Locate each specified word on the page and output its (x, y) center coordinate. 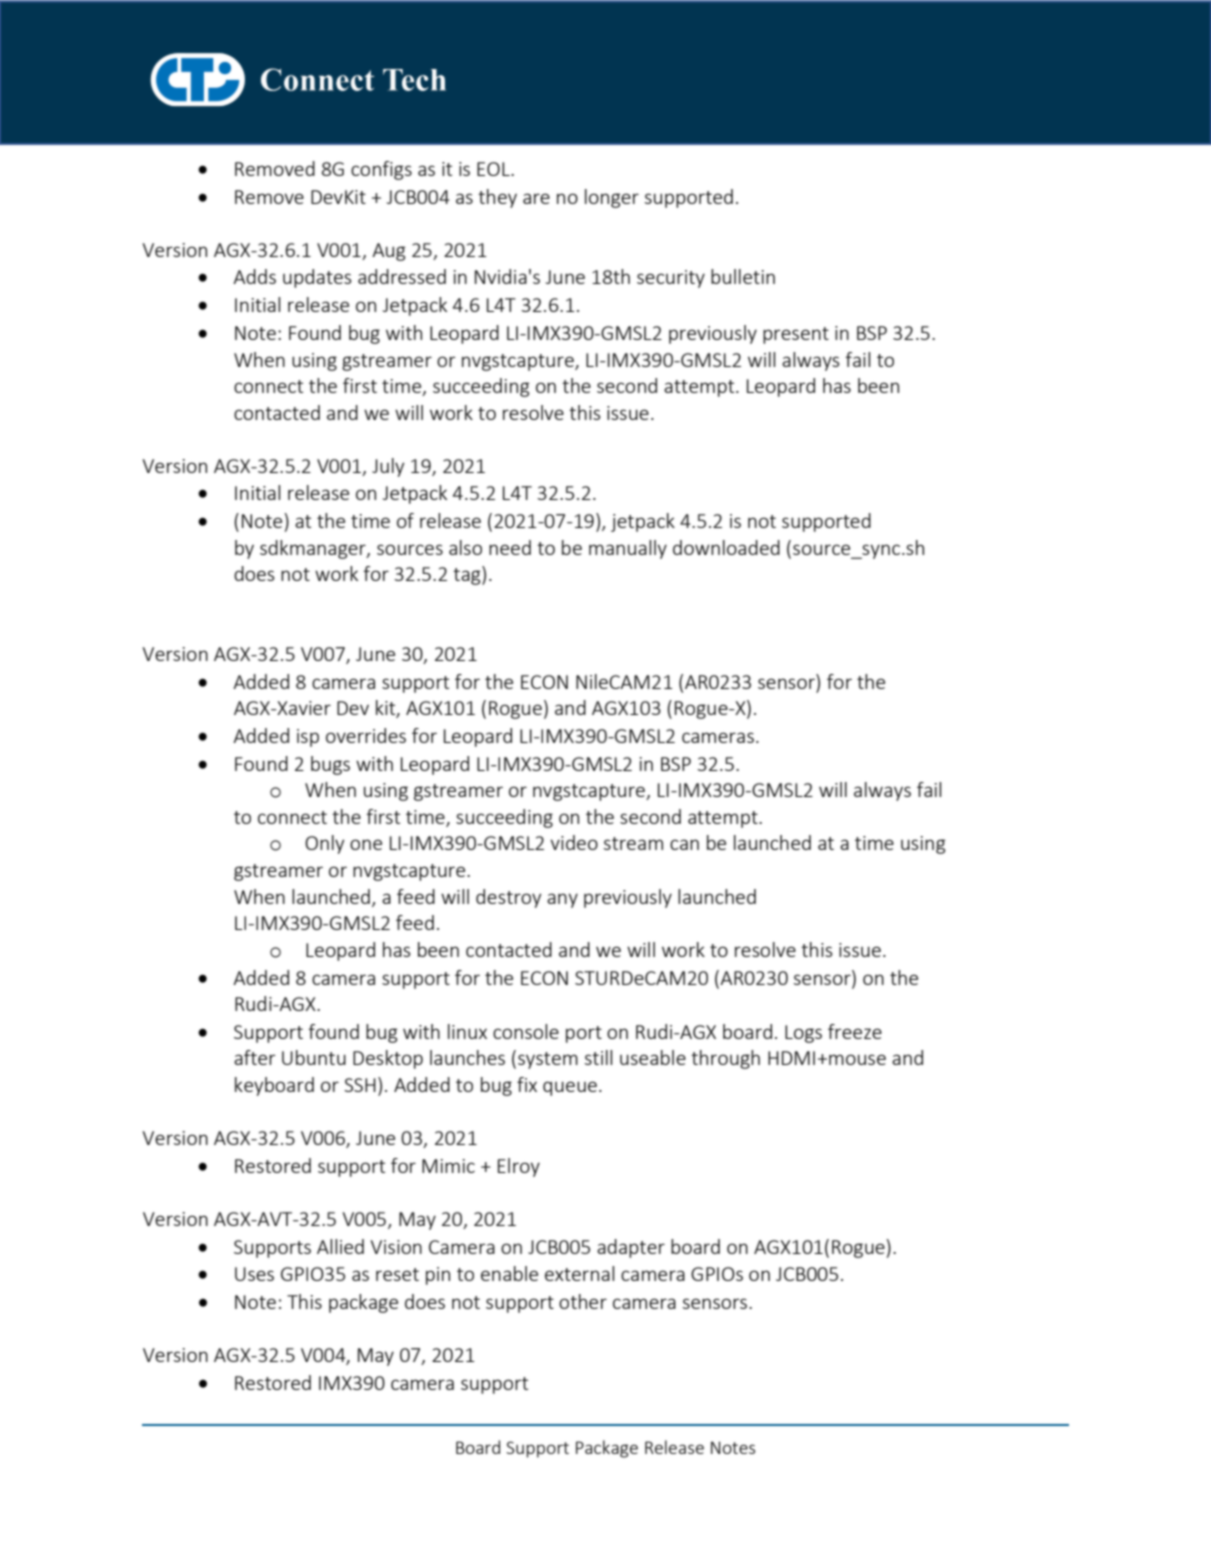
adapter (631, 1248)
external (579, 1273)
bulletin (743, 276)
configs (381, 170)
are (536, 198)
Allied (340, 1246)
